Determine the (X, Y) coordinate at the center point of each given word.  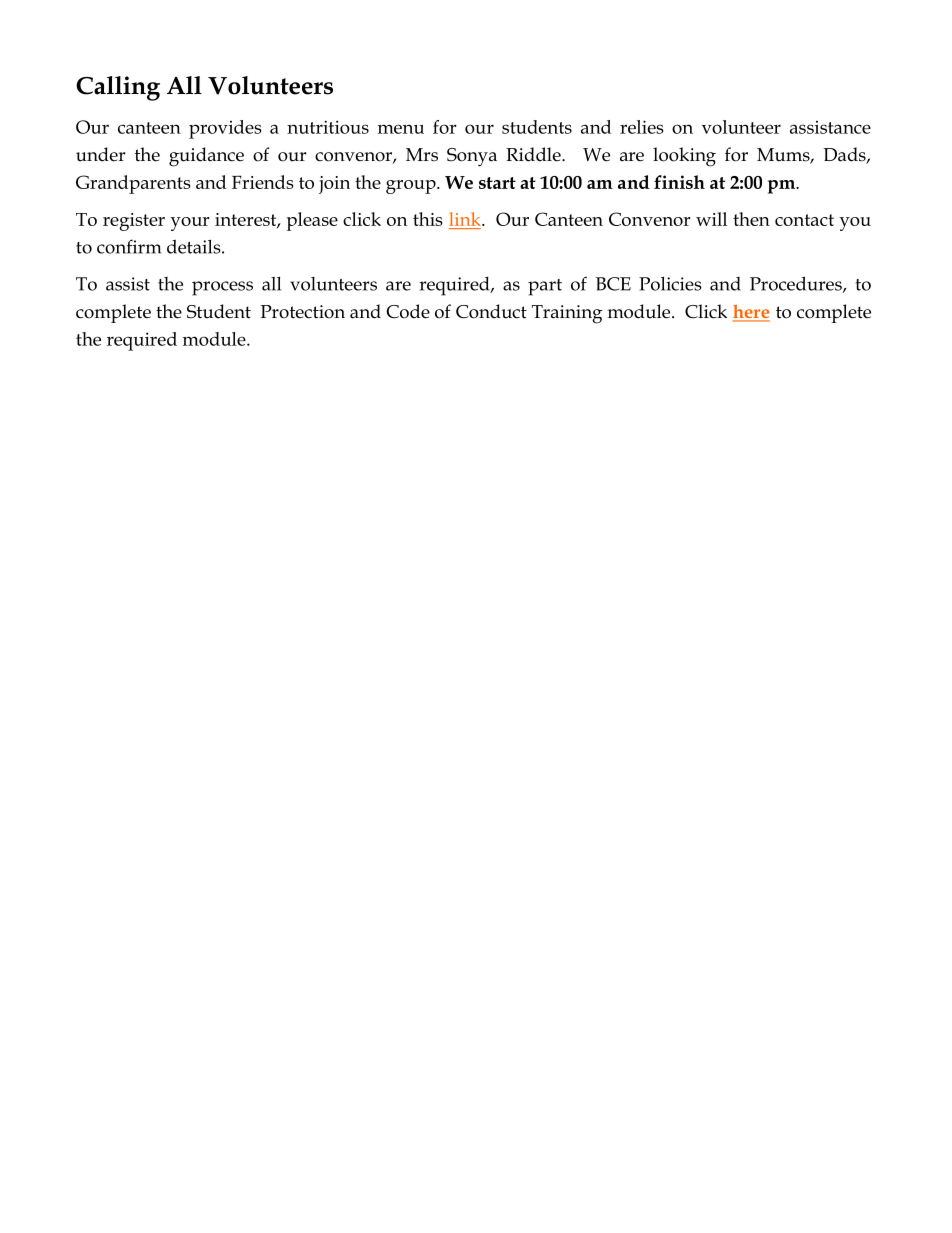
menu (401, 129)
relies (642, 127)
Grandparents (133, 184)
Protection (302, 312)
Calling (118, 88)
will (711, 219)
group (412, 187)
